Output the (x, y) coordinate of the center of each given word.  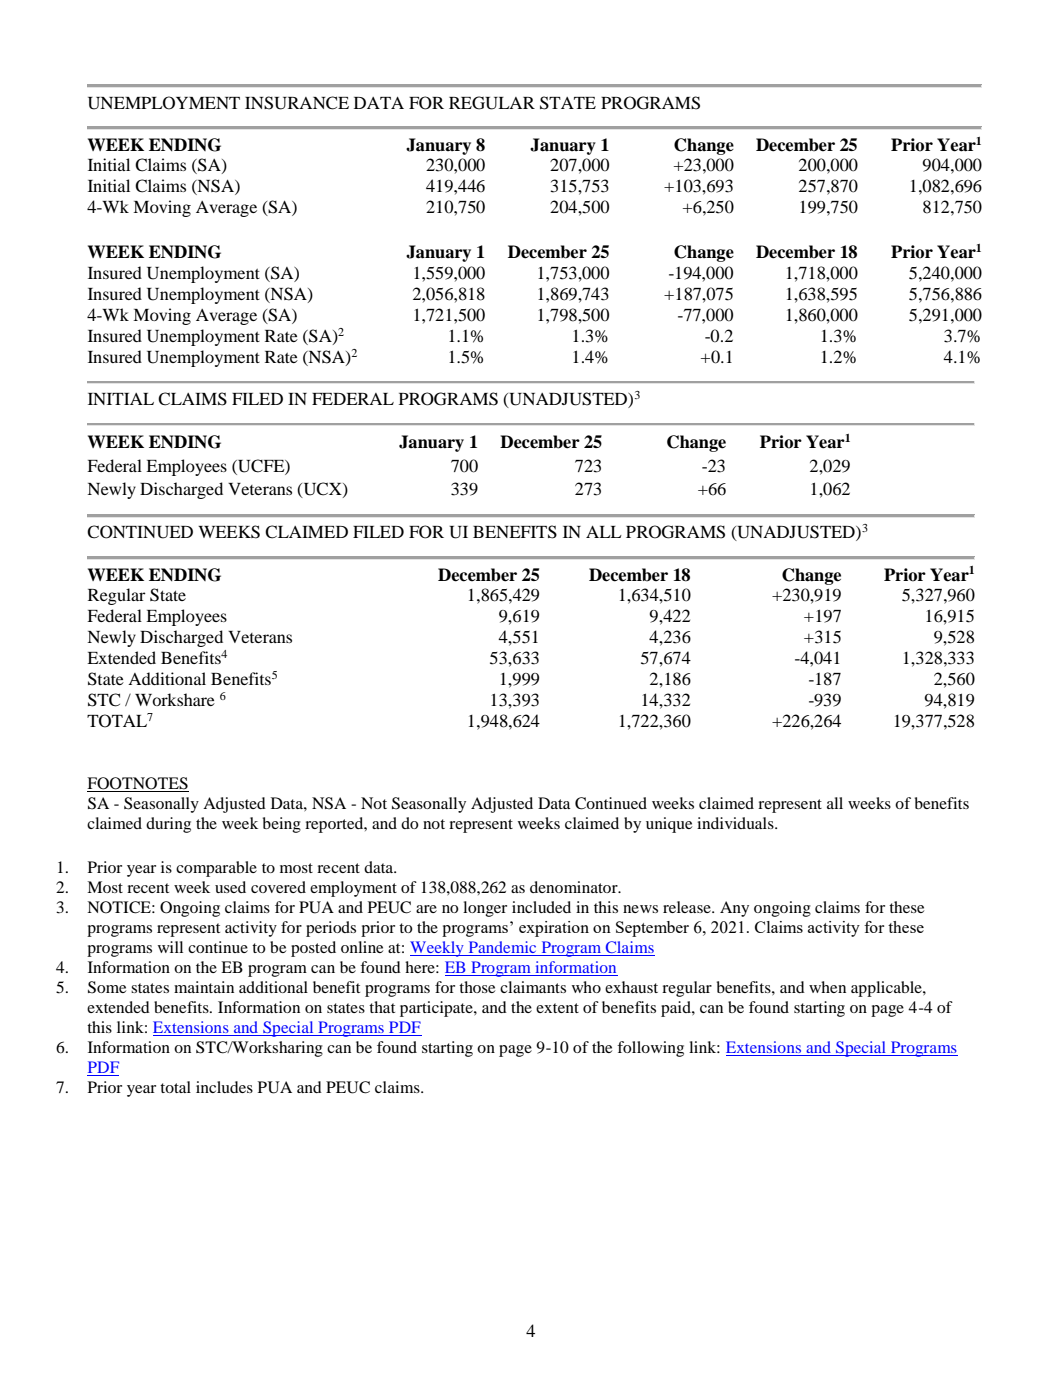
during (168, 825)
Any (734, 909)
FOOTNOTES (138, 784)
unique (669, 825)
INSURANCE (297, 103)
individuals (736, 823)
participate (437, 1009)
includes (224, 1087)
